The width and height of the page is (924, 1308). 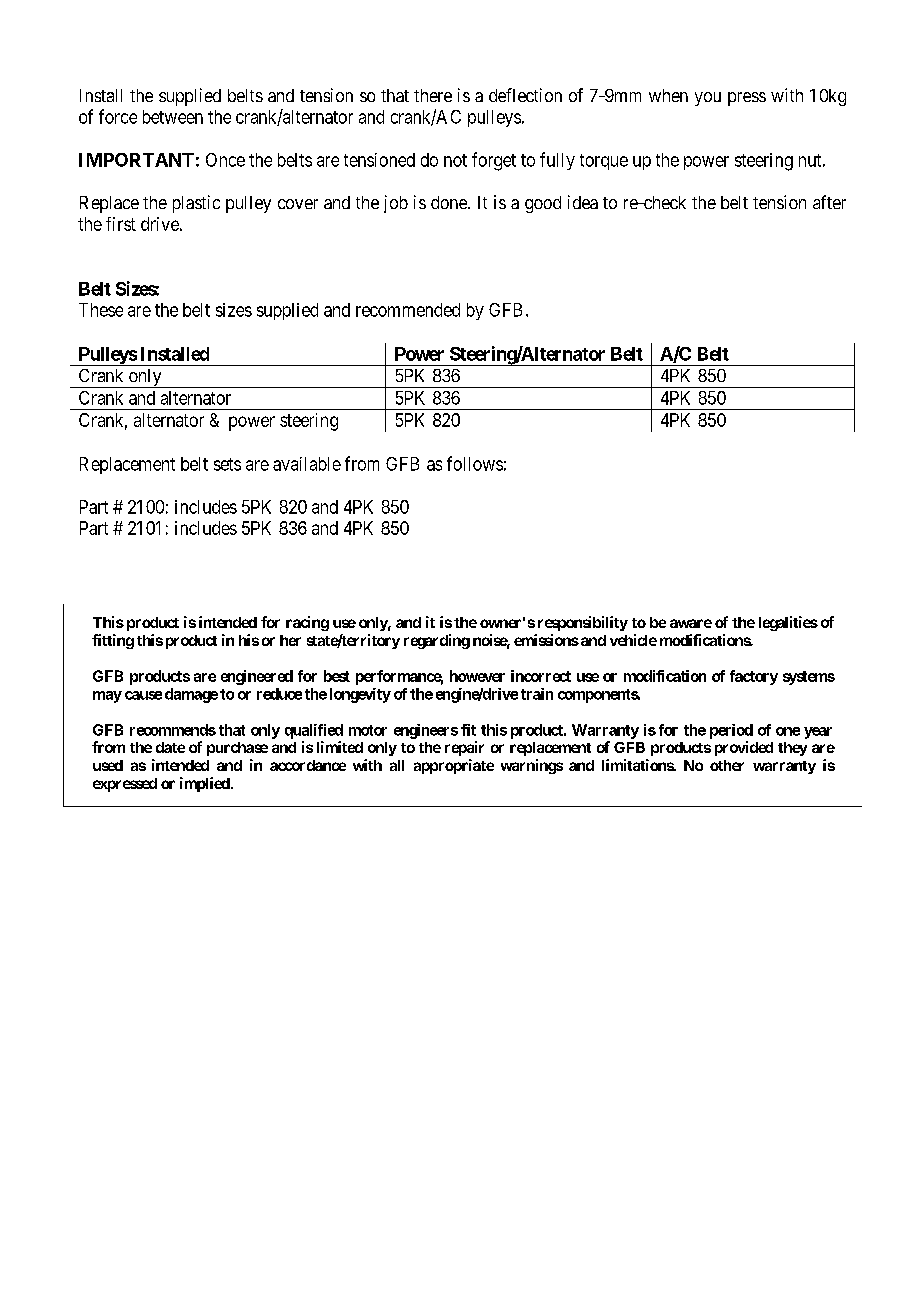 I want to click on follows, so click(x=475, y=463).
